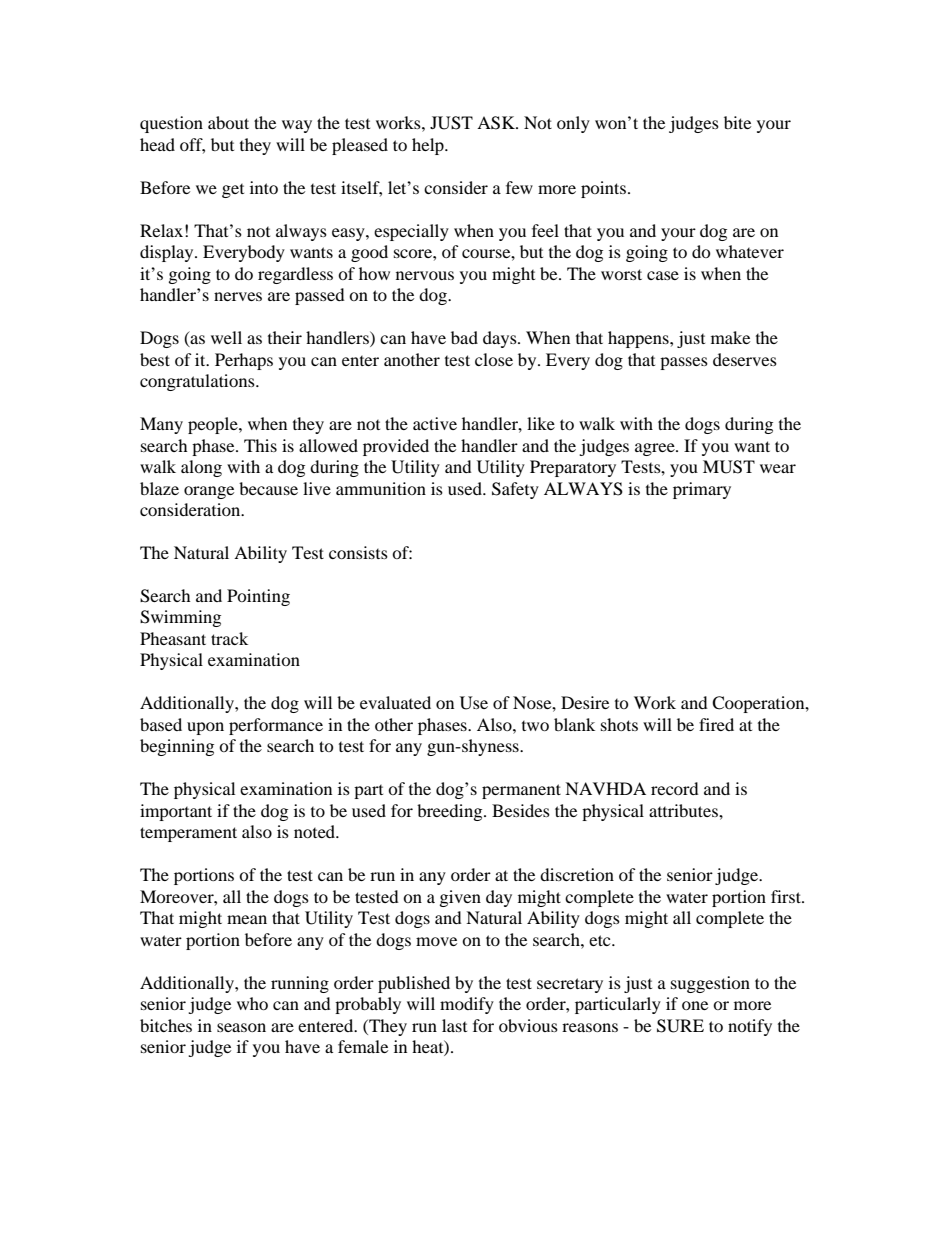 This screenshot has height=1233, width=952. What do you see at coordinates (228, 122) in the screenshot?
I see `about` at bounding box center [228, 122].
